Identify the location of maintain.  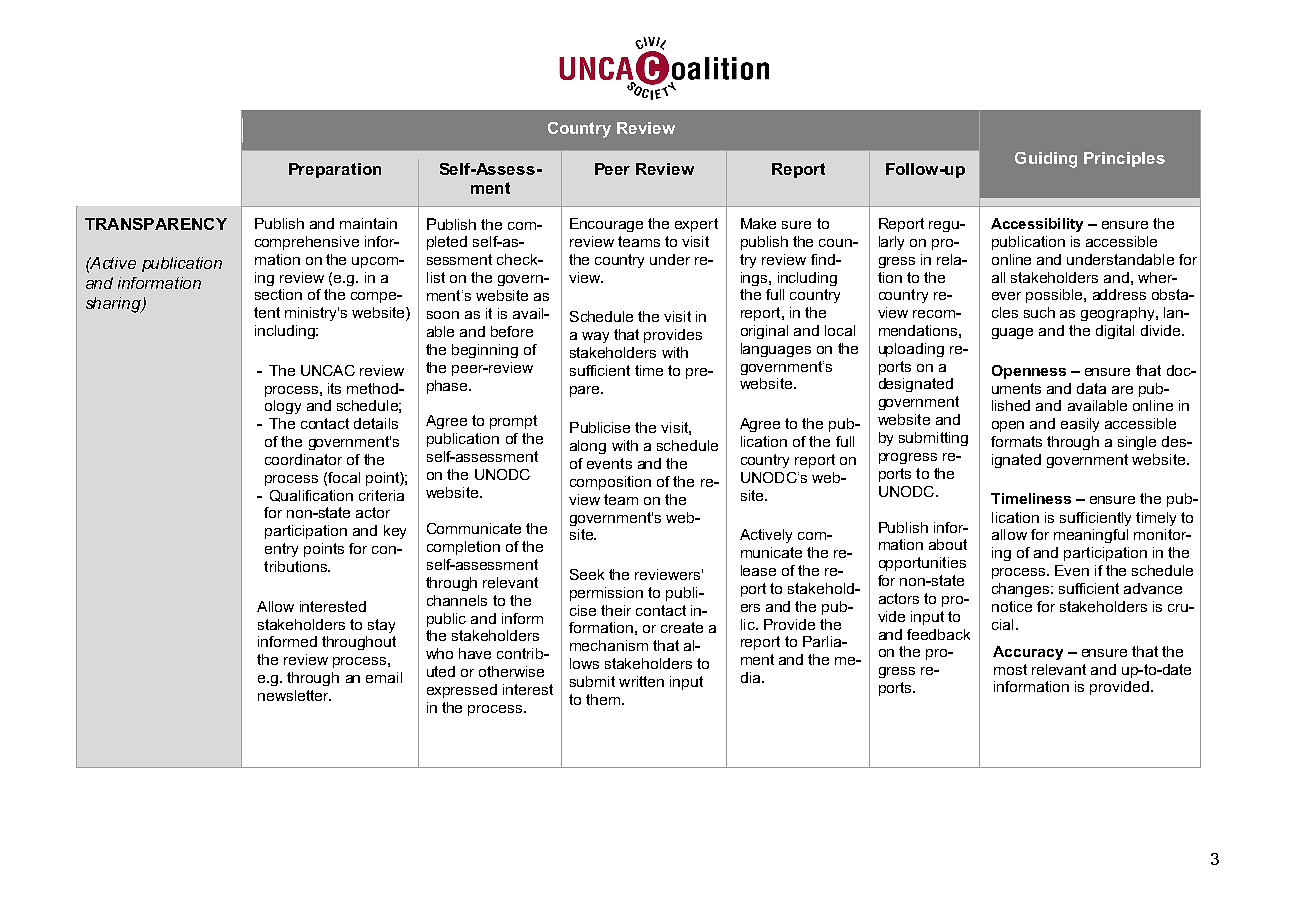
(368, 223).
